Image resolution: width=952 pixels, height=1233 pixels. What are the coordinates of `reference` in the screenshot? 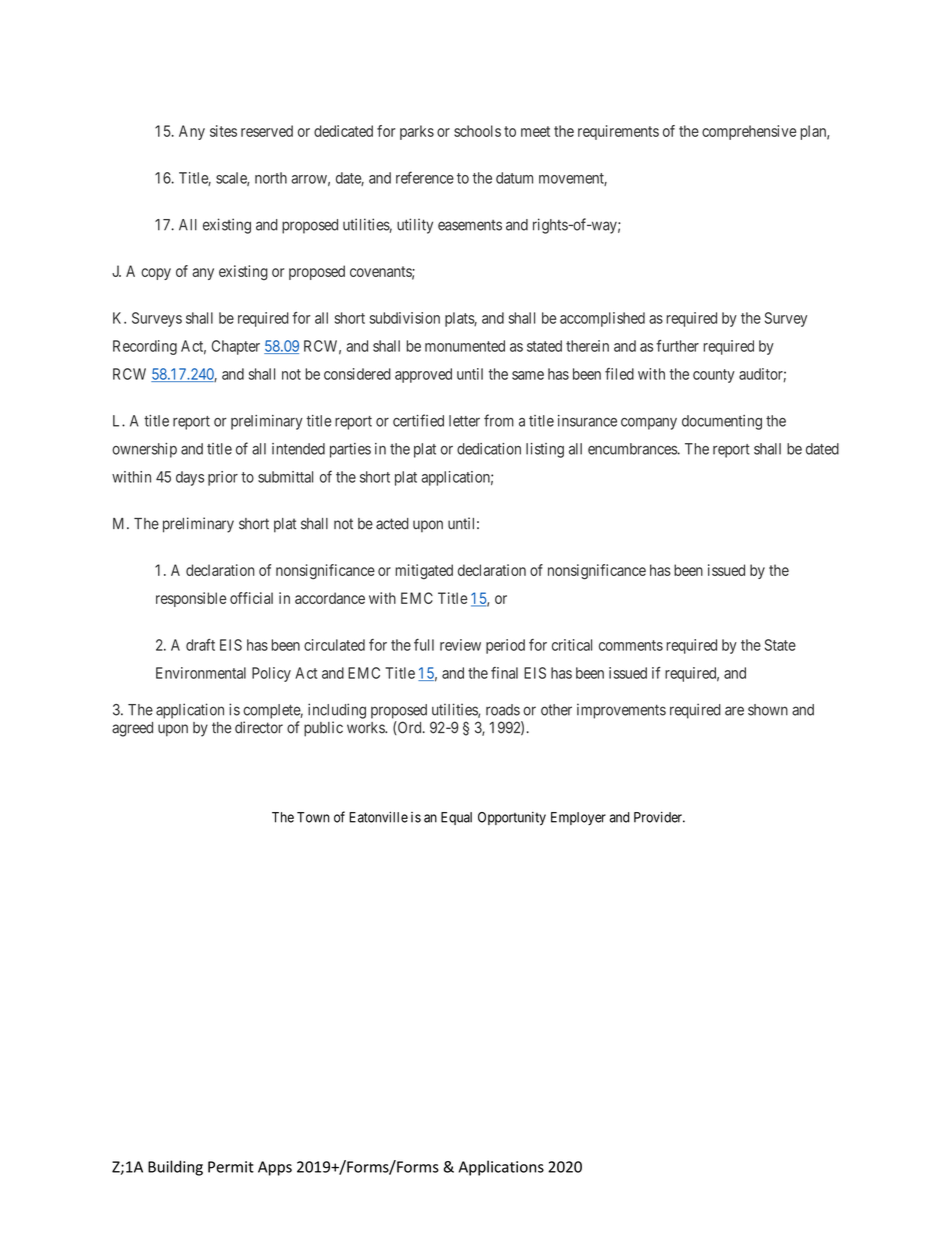 It's located at (425, 177).
